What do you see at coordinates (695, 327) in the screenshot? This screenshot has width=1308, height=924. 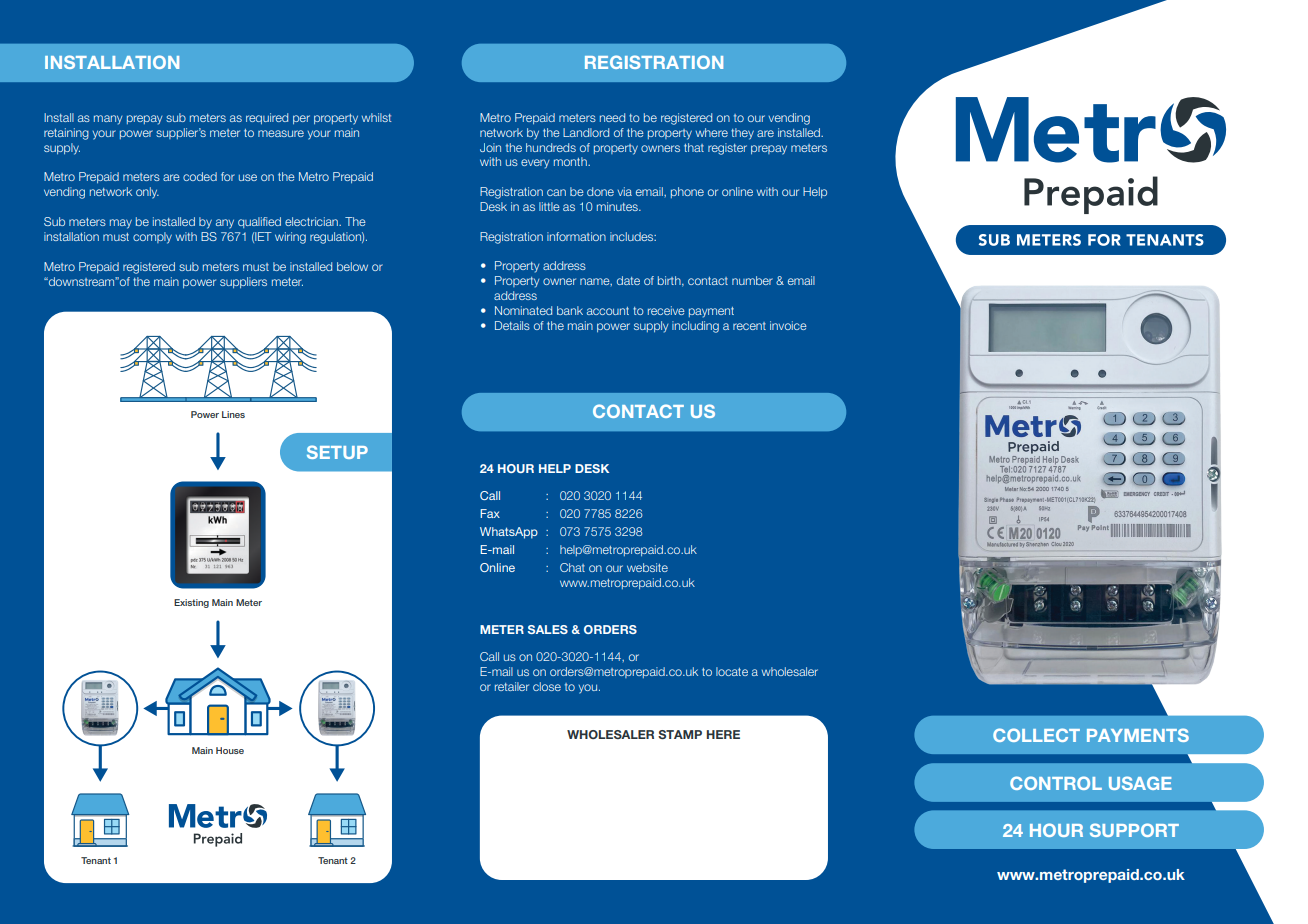 I see `including` at bounding box center [695, 327].
